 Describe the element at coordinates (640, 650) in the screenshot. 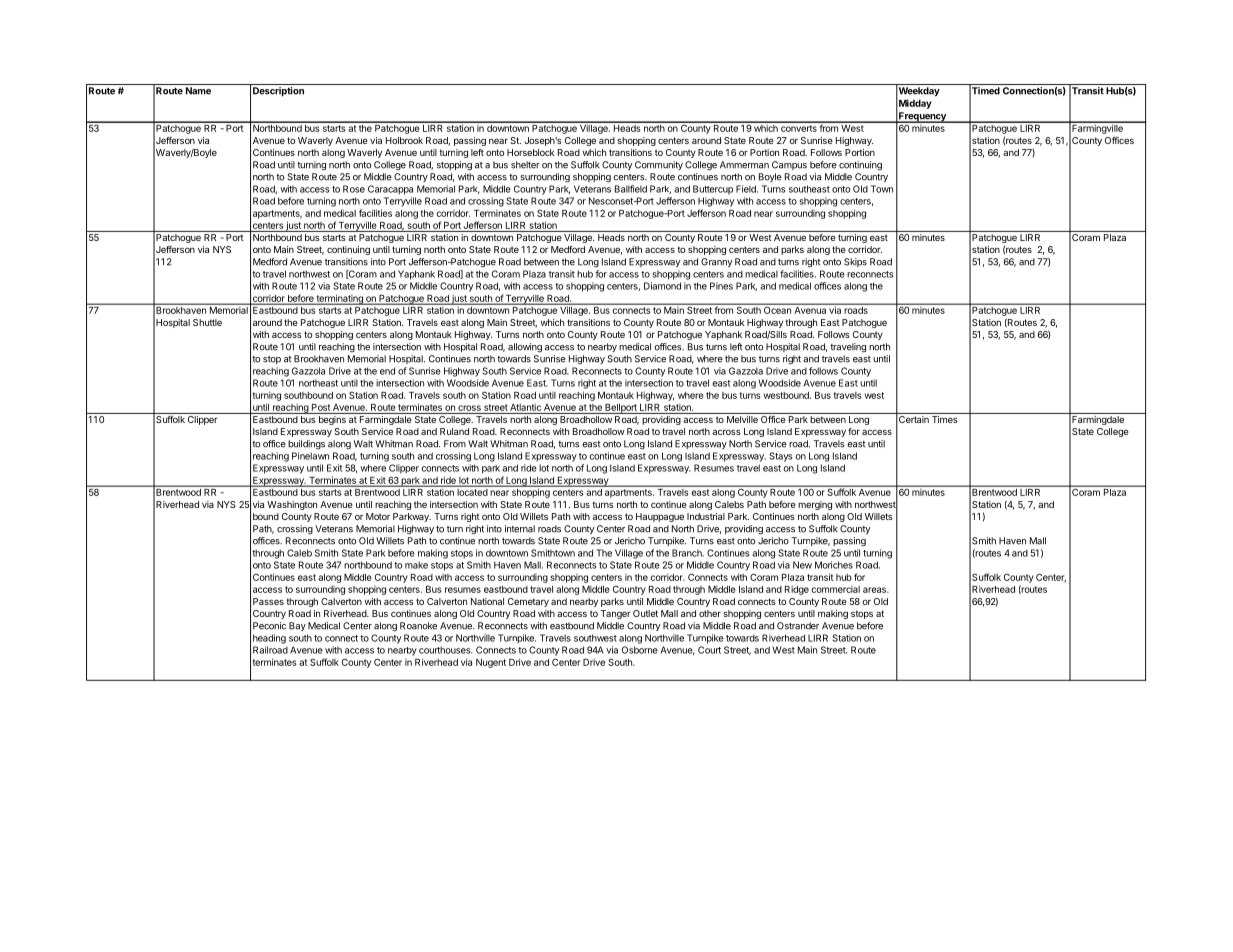

I see `Osborne` at that location.
